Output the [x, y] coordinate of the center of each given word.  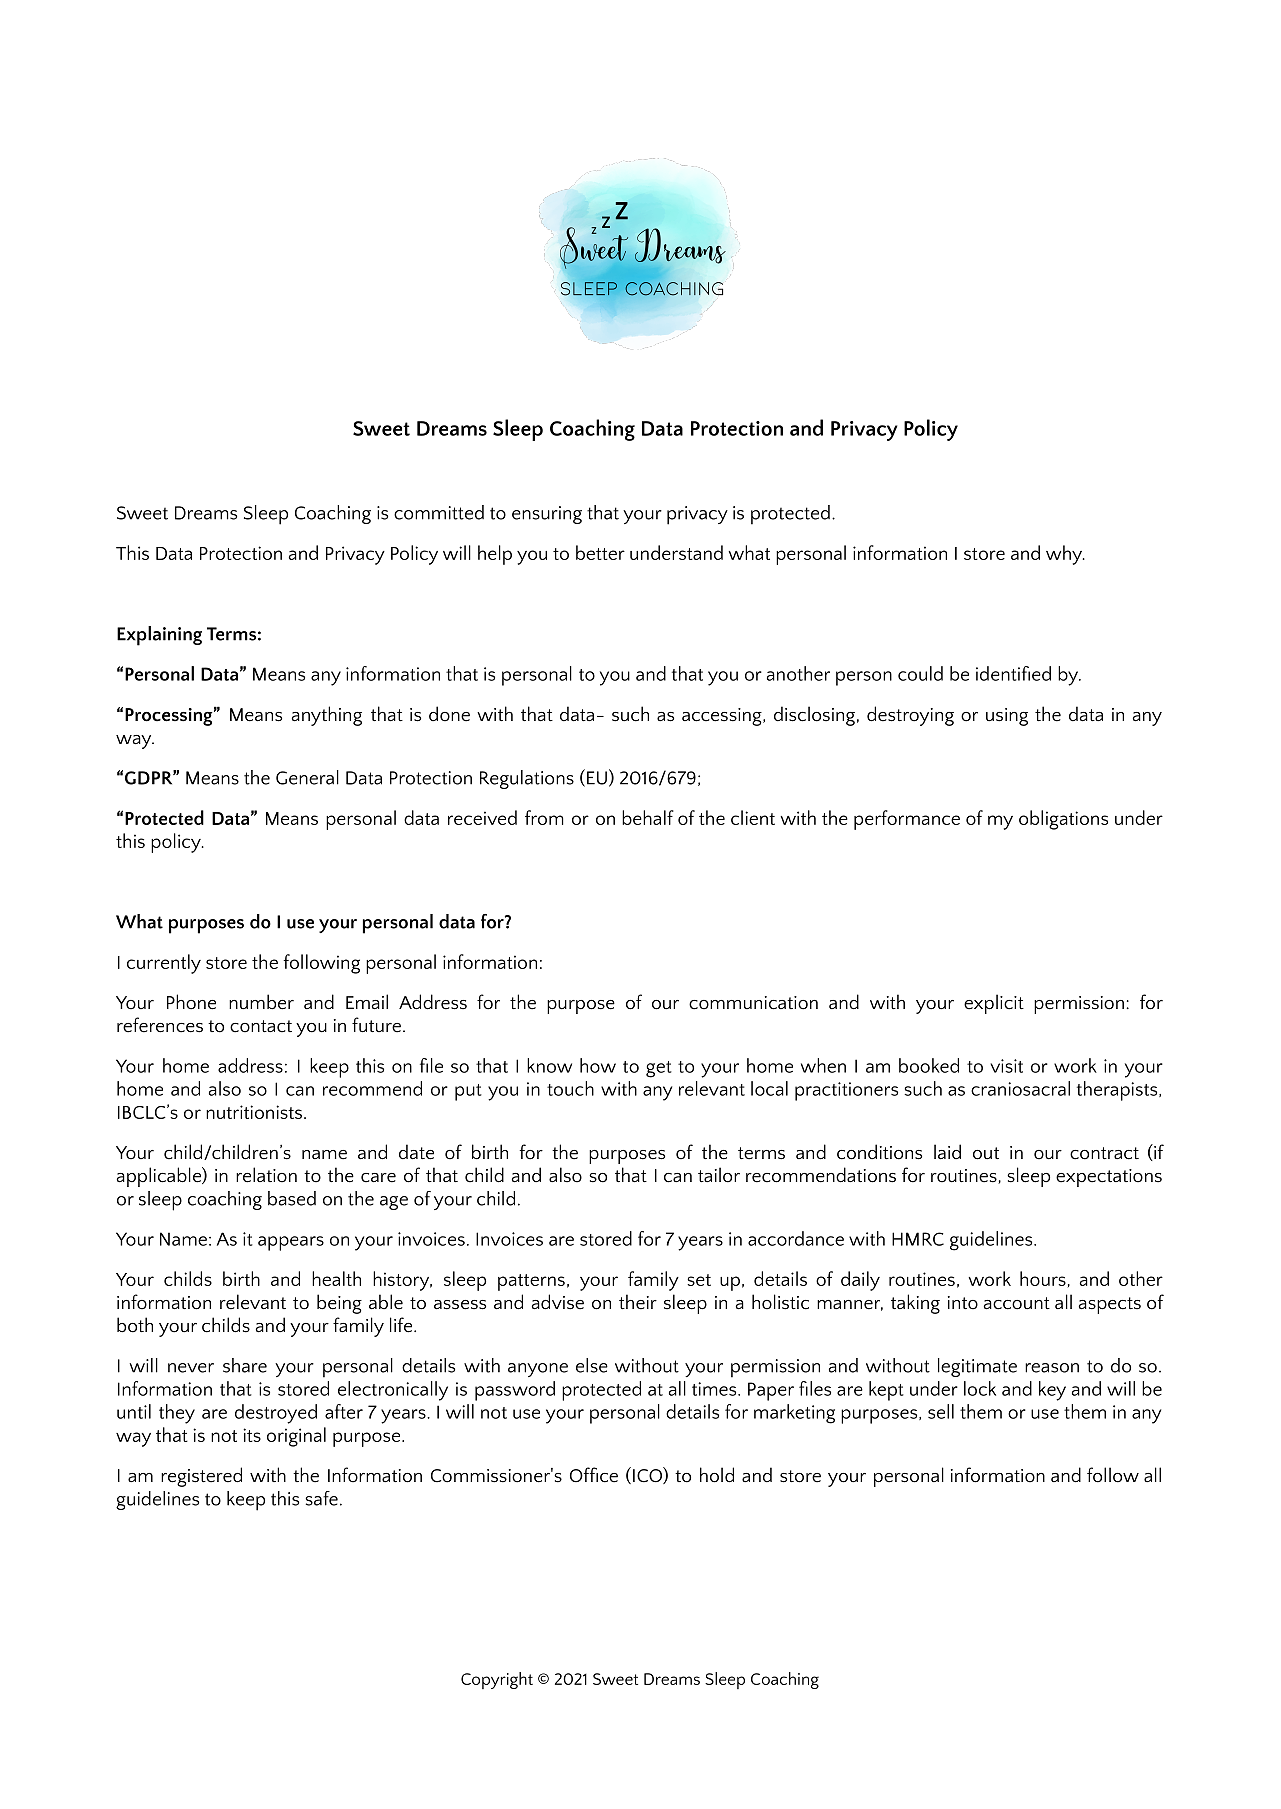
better [600, 552]
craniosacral [1020, 1088]
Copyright [497, 1680]
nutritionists [255, 1112]
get [659, 1069]
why [1065, 555]
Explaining [159, 636]
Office [594, 1475]
